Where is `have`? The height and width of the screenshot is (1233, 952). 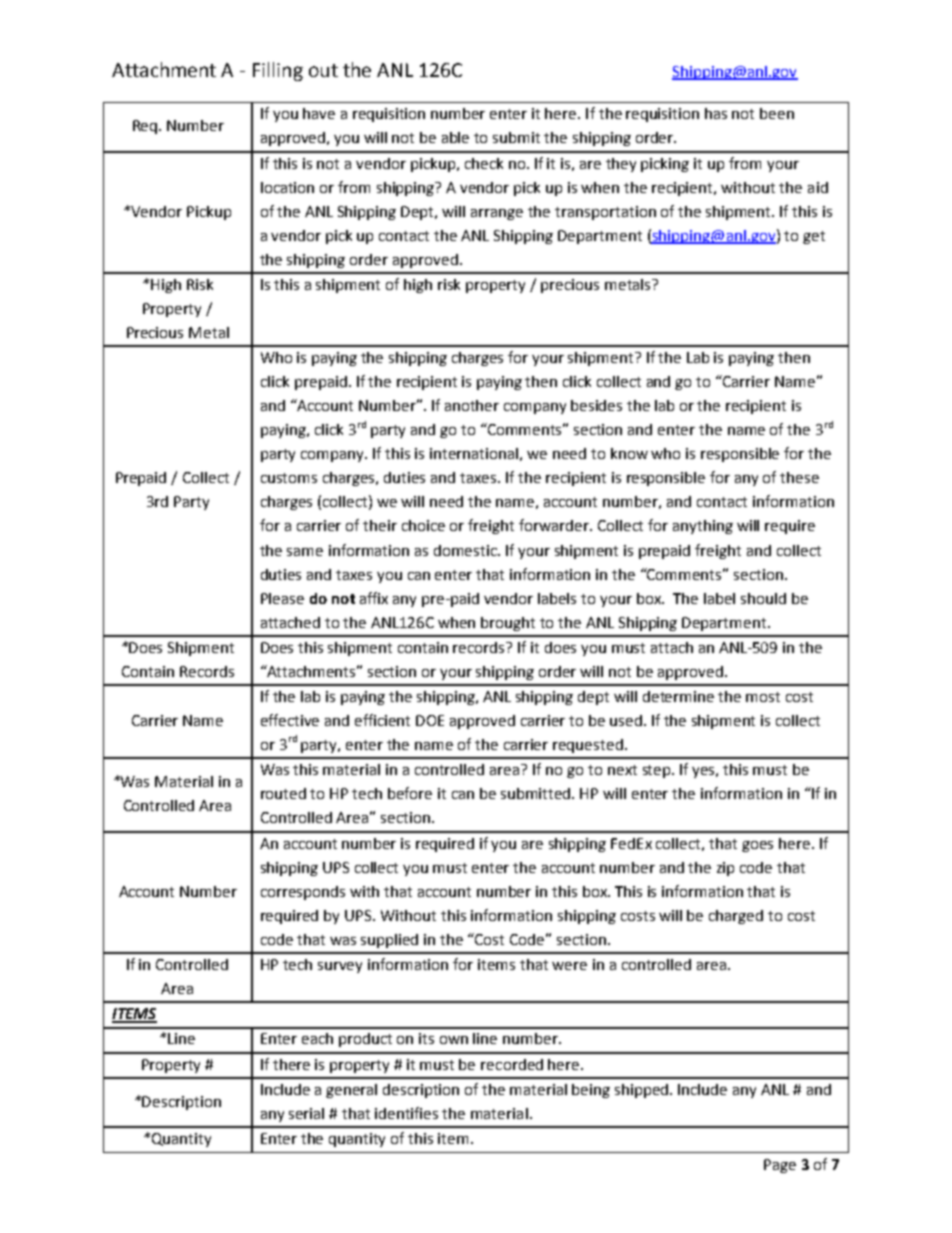
have is located at coordinates (319, 113).
